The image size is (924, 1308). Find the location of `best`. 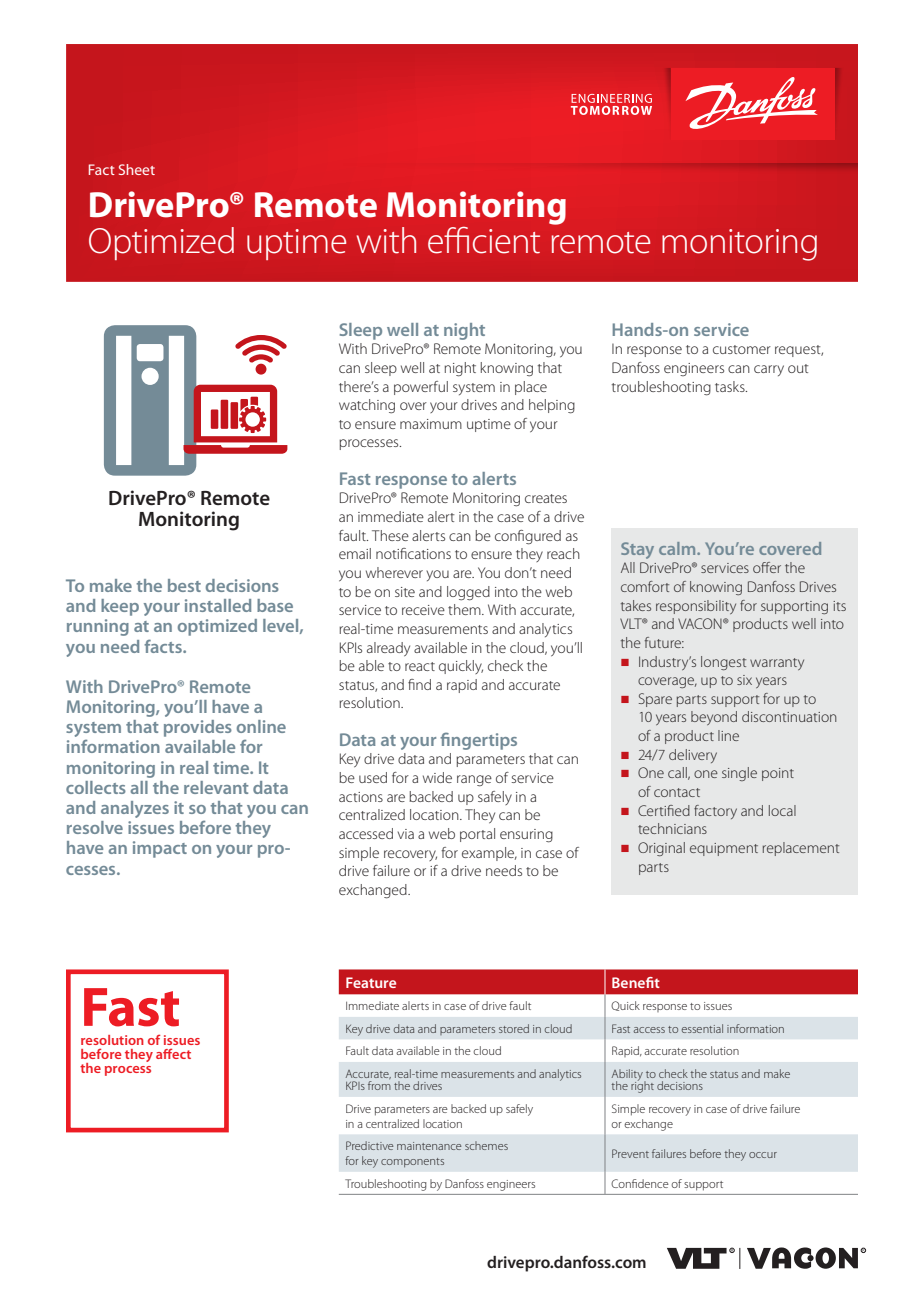

best is located at coordinates (184, 585).
